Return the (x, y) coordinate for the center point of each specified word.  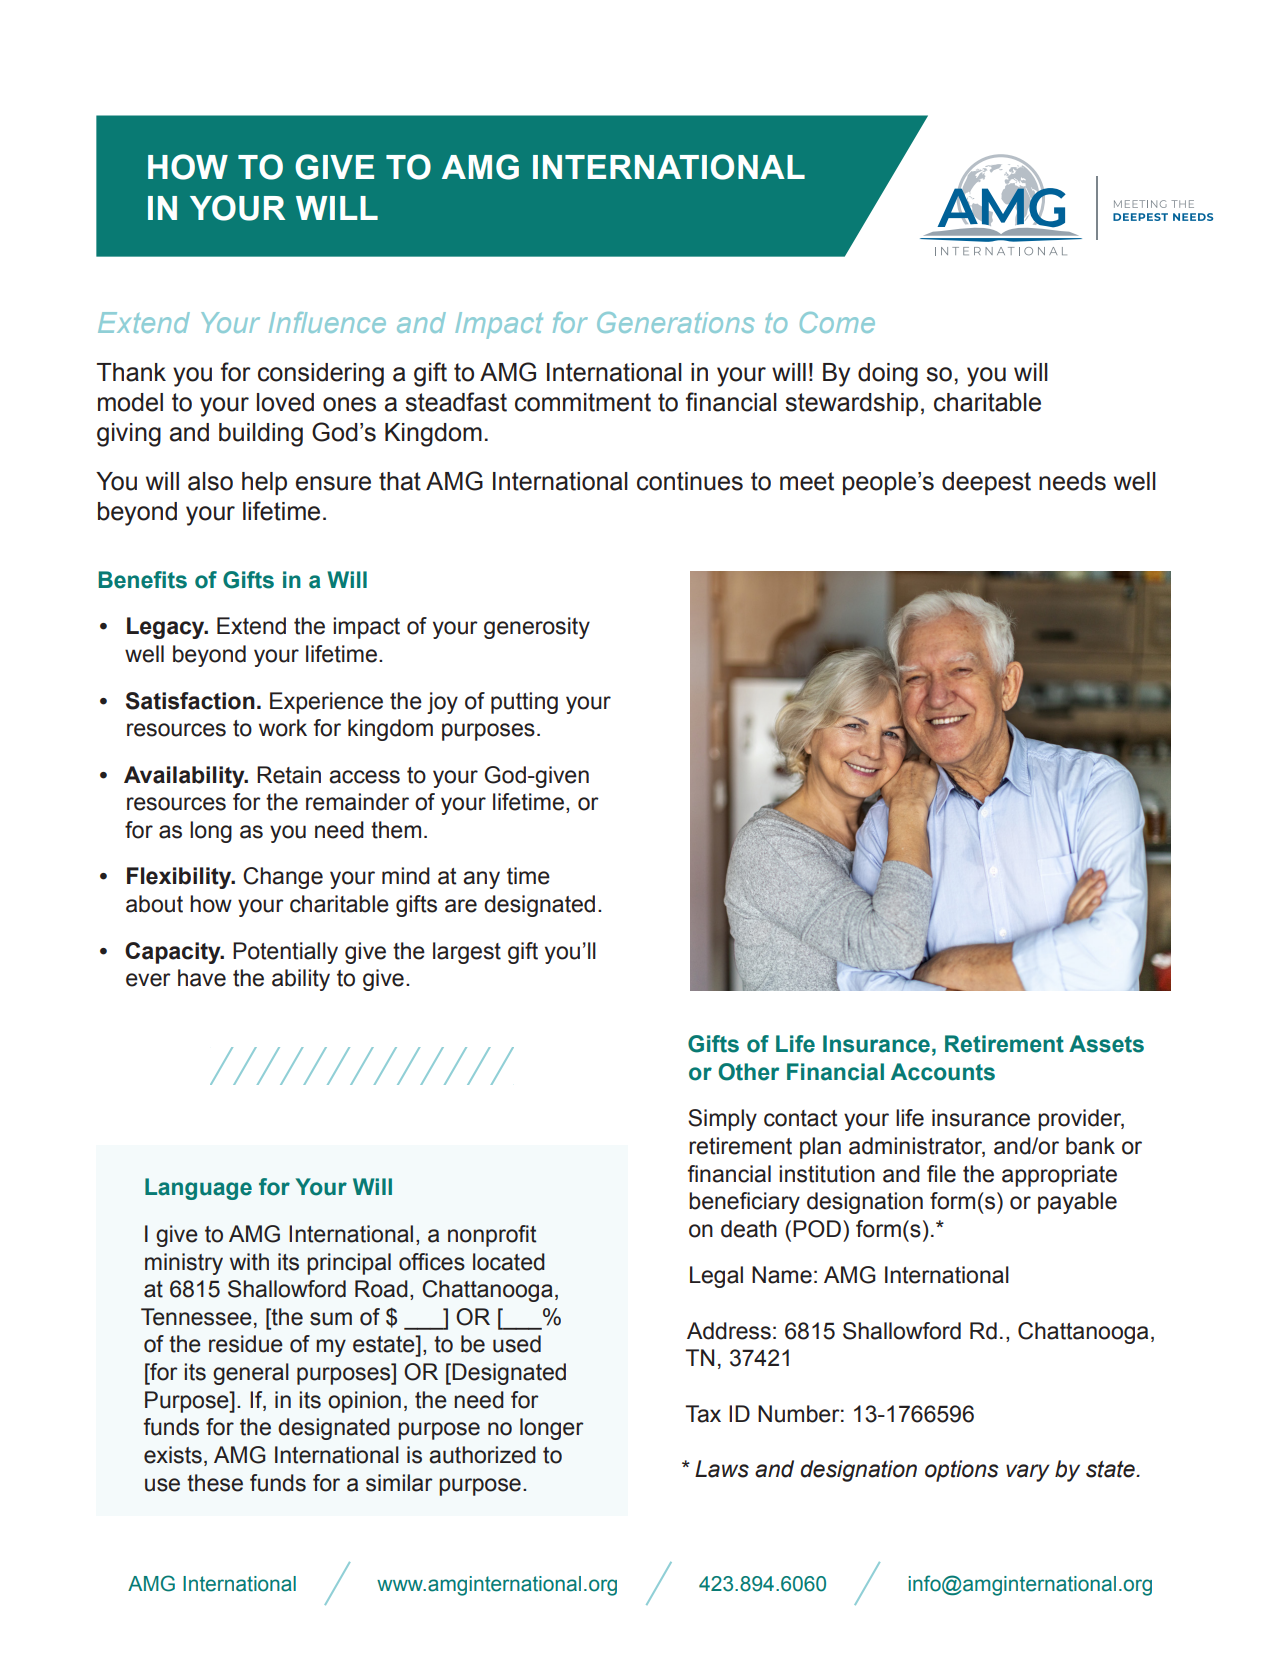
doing (888, 375)
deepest (986, 483)
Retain (289, 775)
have (202, 978)
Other (749, 1072)
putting (524, 703)
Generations (675, 322)
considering (321, 375)
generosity (537, 628)
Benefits (142, 580)
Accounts (943, 1072)
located (509, 1262)
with (249, 1262)
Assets (1106, 1044)
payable (1077, 1203)
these (215, 1483)
